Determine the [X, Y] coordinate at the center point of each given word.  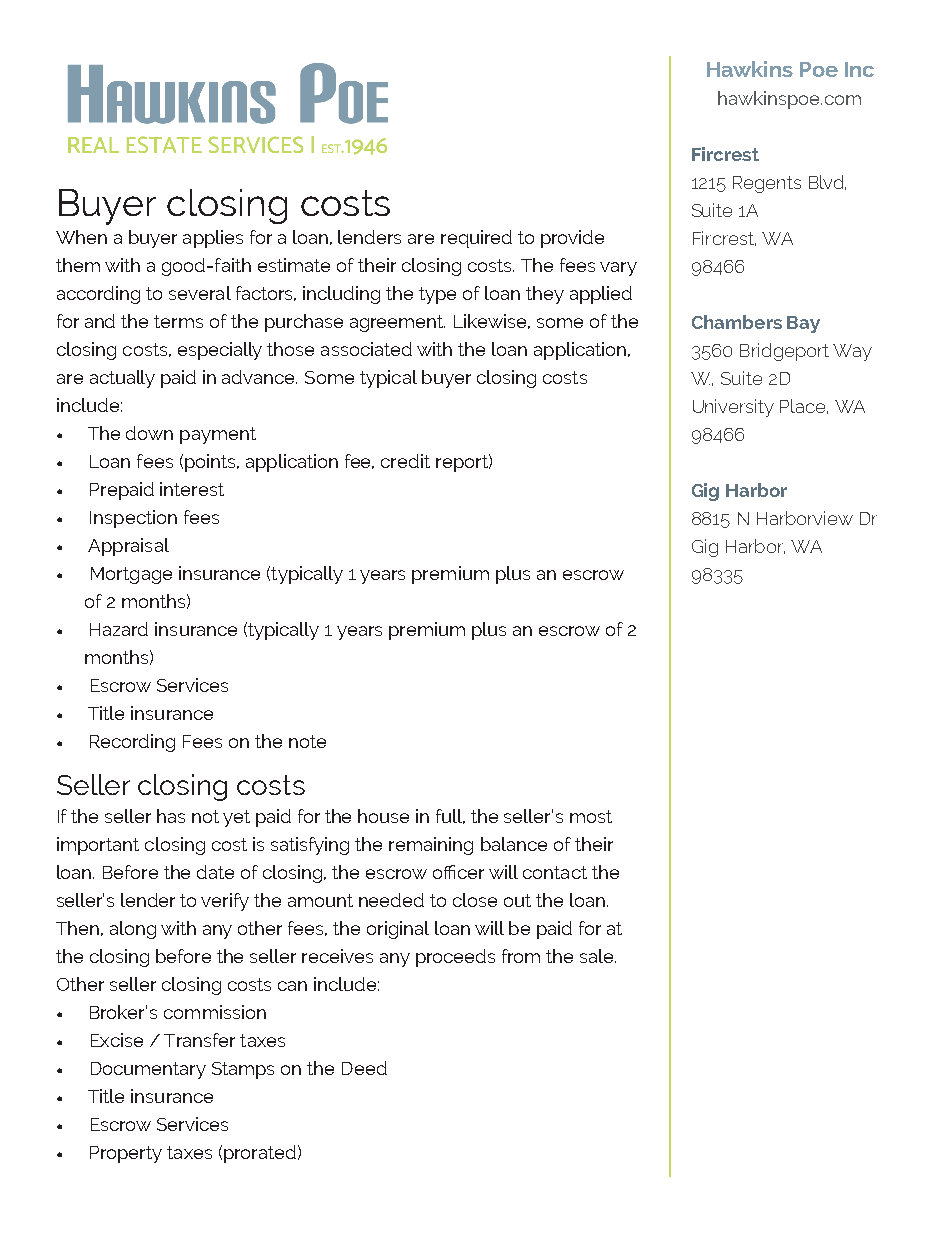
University [733, 408]
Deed [364, 1068]
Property [126, 1154]
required [476, 239]
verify [225, 902]
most [591, 816]
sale [598, 956]
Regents [767, 184]
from [521, 956]
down [149, 433]
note [307, 741]
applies [213, 239]
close [475, 900]
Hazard [119, 629]
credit [405, 461]
